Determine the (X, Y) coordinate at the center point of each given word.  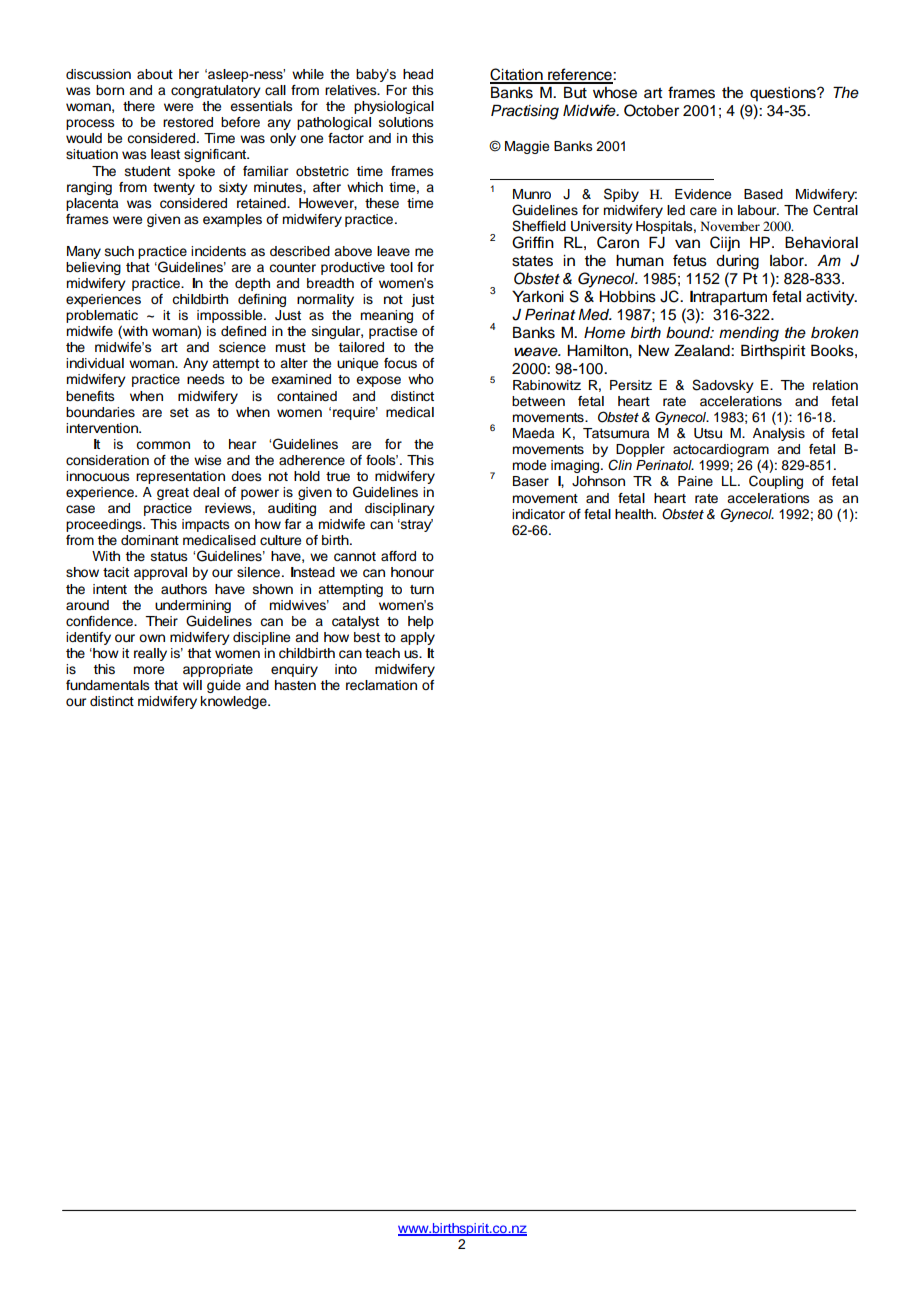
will (192, 685)
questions (784, 94)
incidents (218, 251)
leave (393, 251)
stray (416, 525)
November (730, 226)
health (635, 514)
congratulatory (216, 91)
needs (206, 379)
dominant (150, 540)
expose (378, 381)
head (418, 74)
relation (835, 385)
